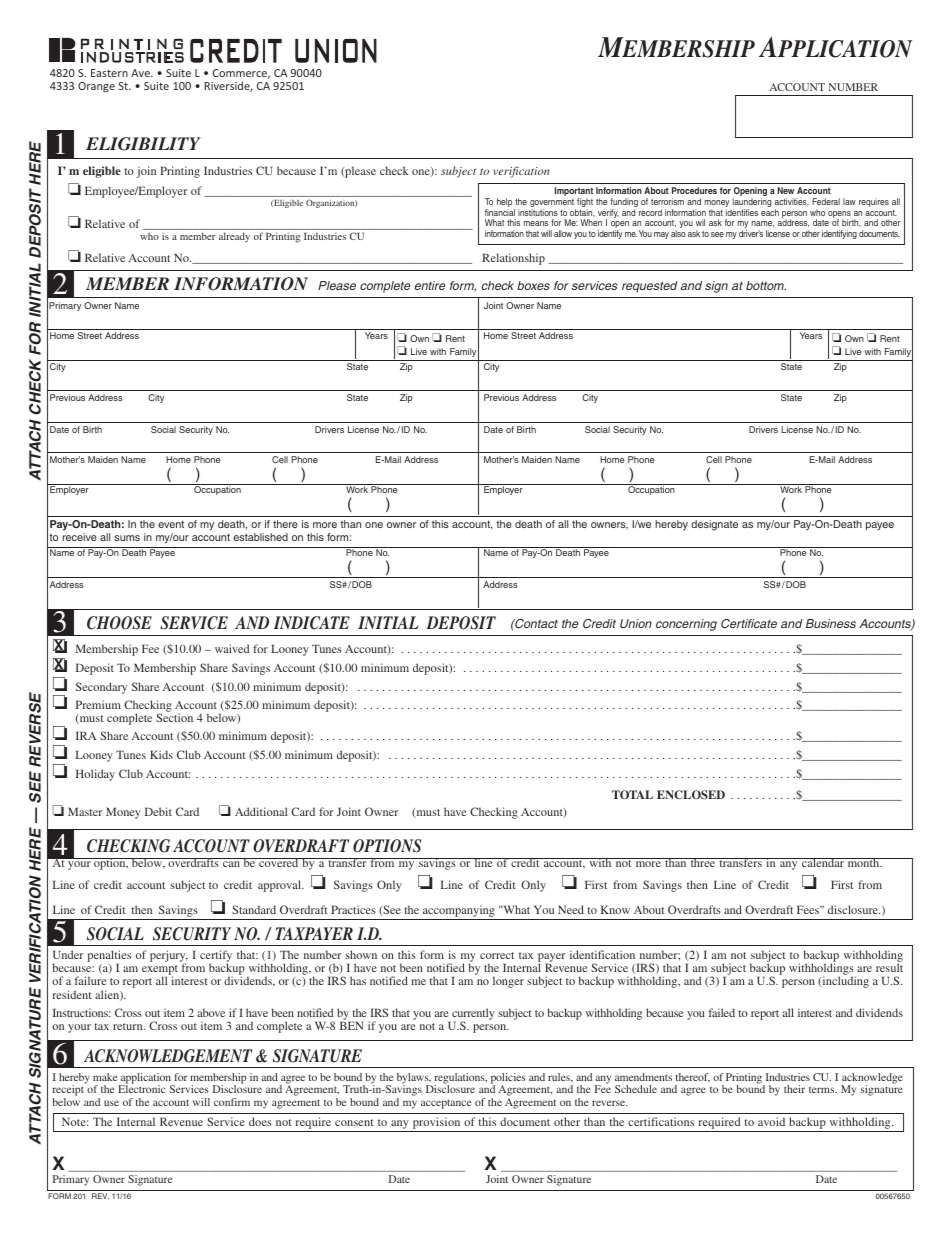 This image has width=952, height=1233. Describe the element at coordinates (232, 1102) in the image. I see `confirm` at that location.
